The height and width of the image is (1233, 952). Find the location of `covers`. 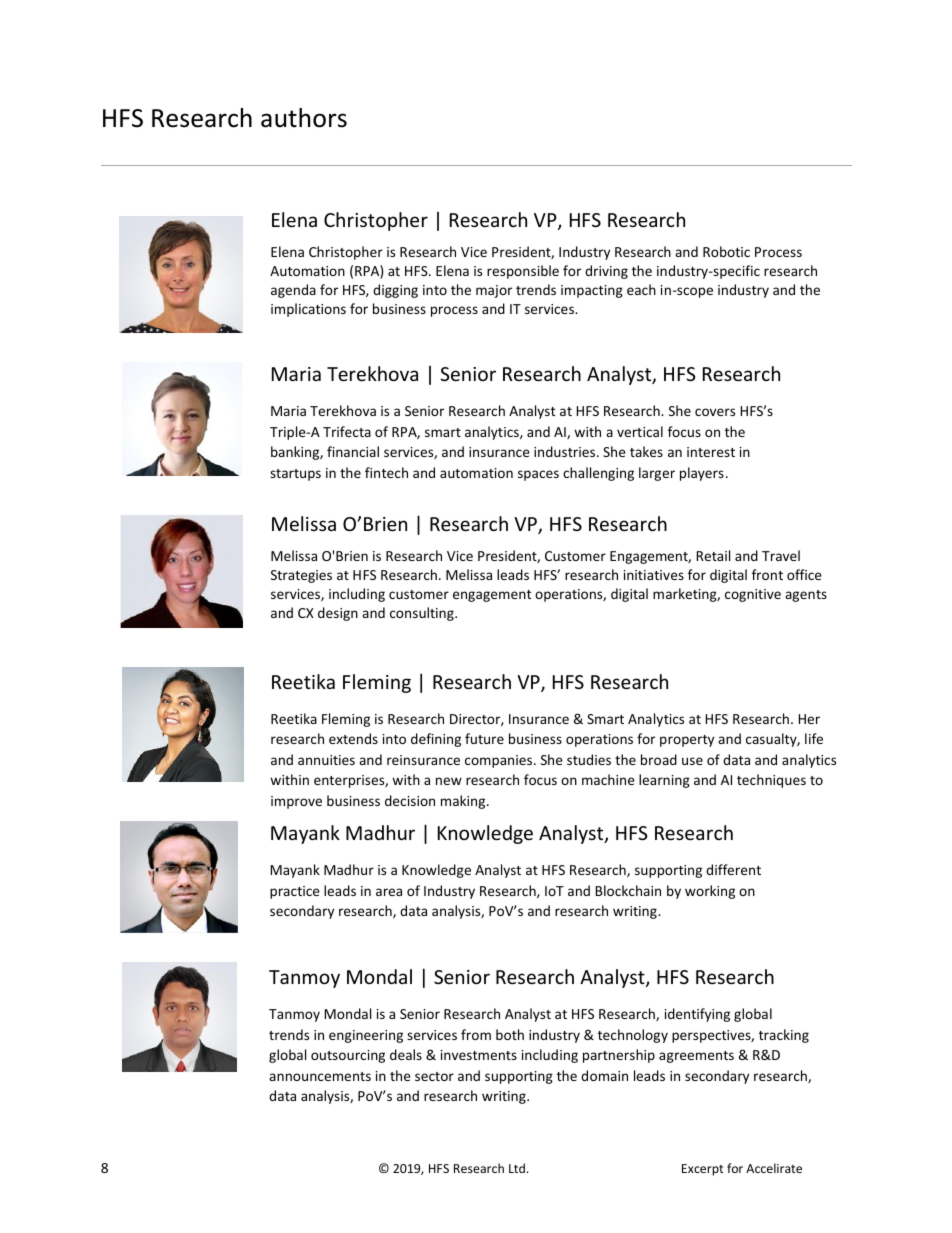

covers is located at coordinates (715, 412).
